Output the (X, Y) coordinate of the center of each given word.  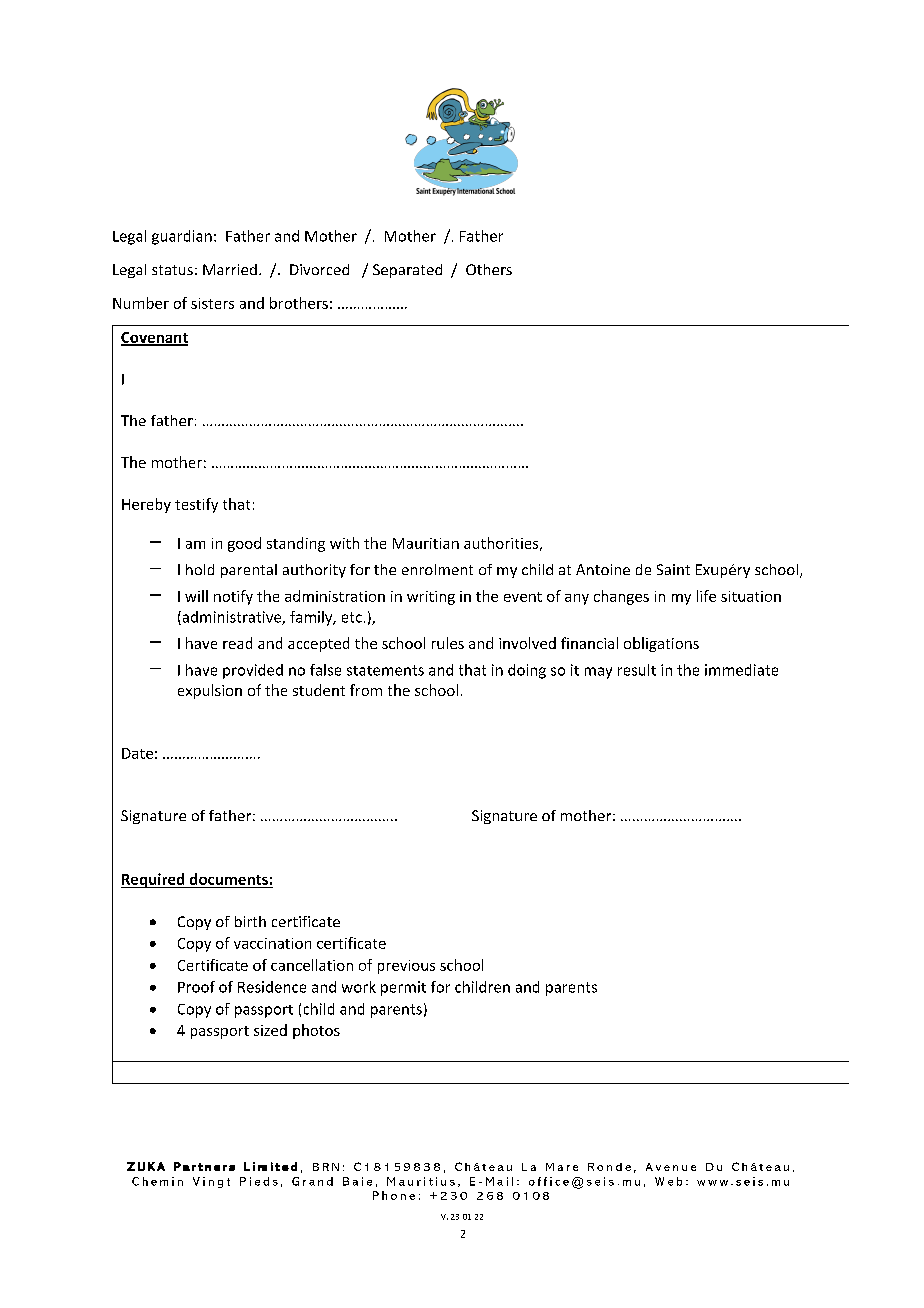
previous (406, 967)
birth (250, 921)
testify (196, 505)
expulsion (210, 691)
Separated (407, 271)
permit (403, 988)
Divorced (319, 269)
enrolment (437, 569)
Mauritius (421, 1181)
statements (385, 670)
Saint (673, 569)
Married (230, 269)
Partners (204, 1166)
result (637, 670)
